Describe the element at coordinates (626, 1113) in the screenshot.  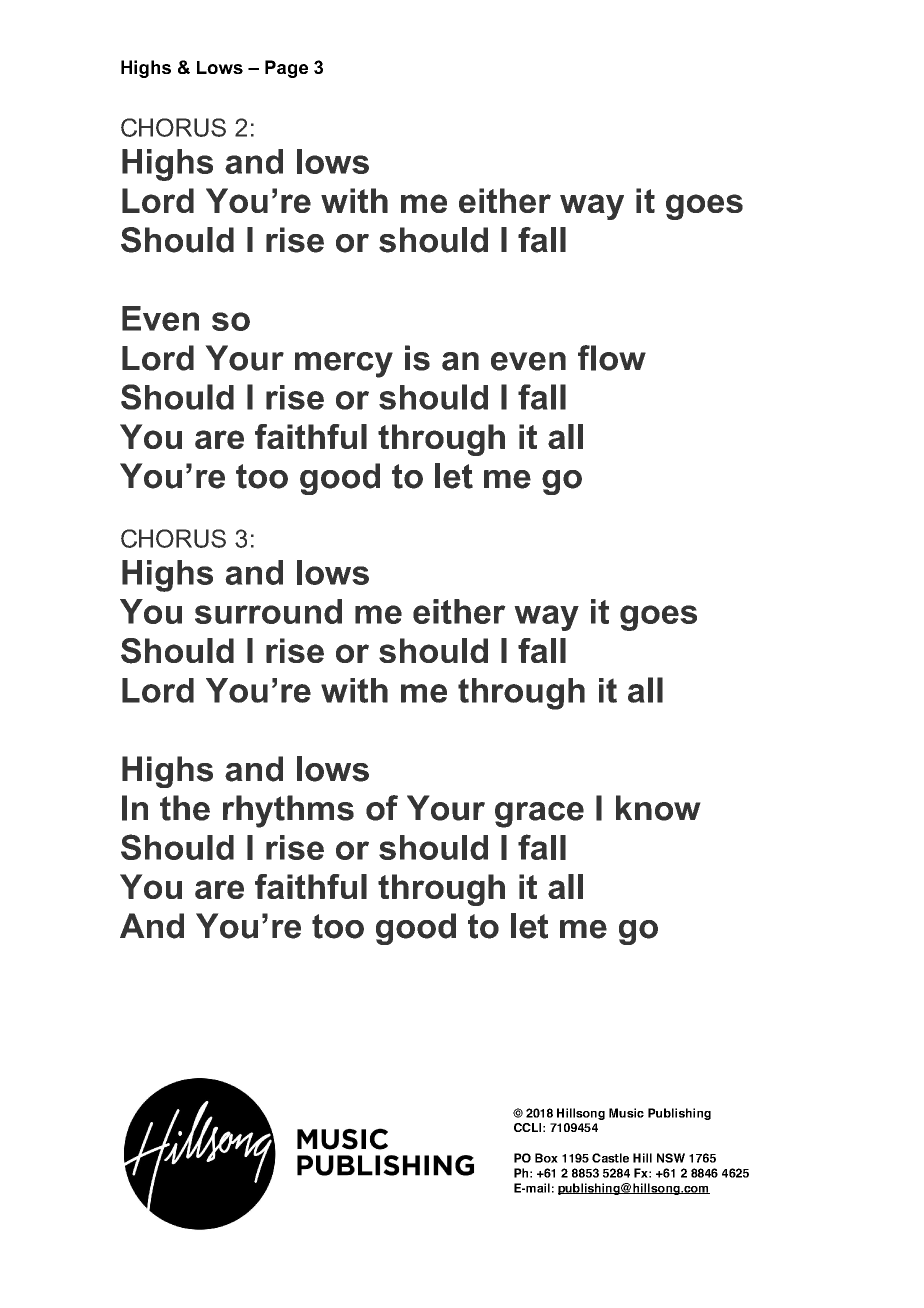
I see `Music` at that location.
